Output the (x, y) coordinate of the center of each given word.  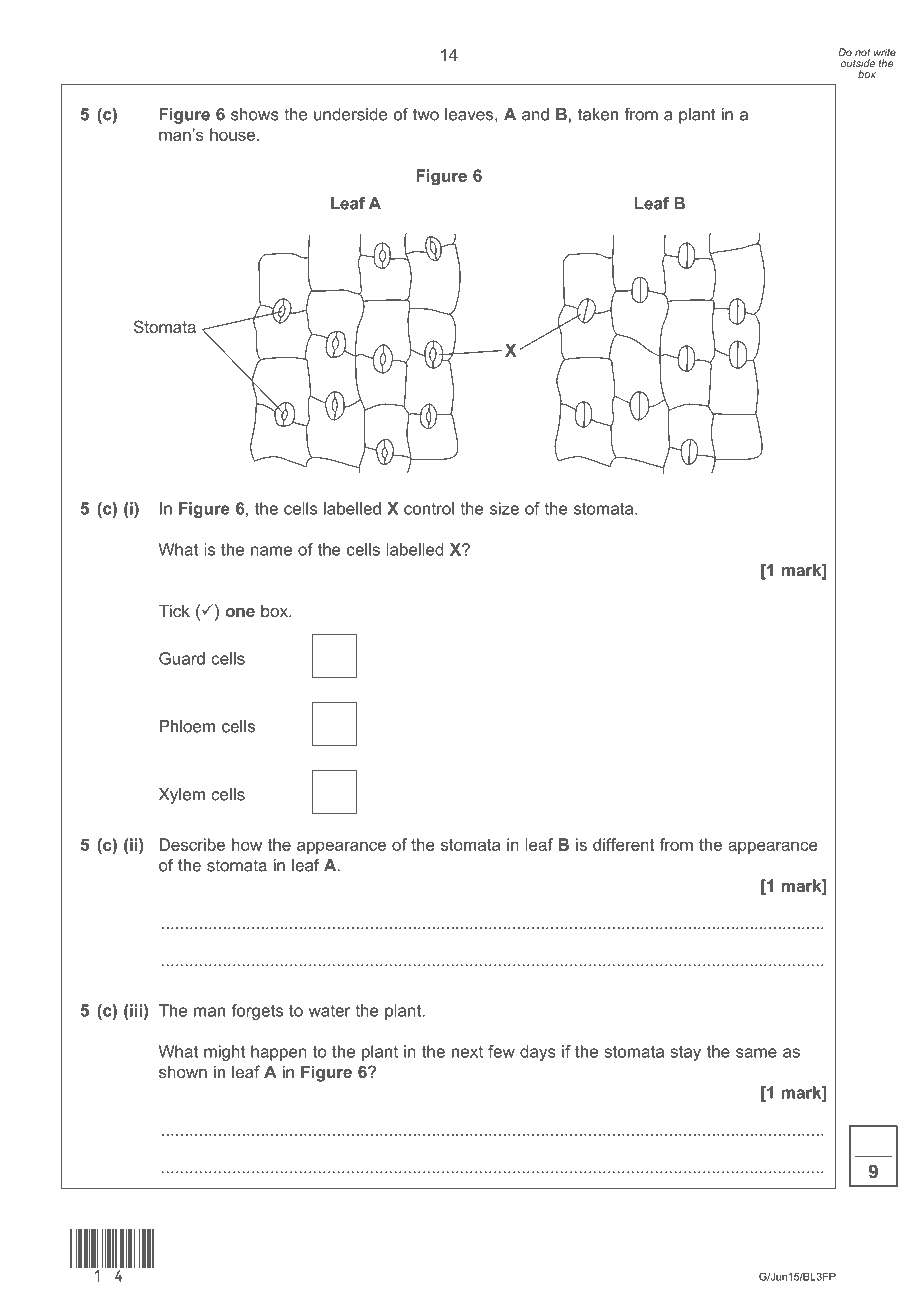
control (429, 508)
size (504, 508)
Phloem (187, 726)
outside (858, 63)
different (623, 844)
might (224, 1053)
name (271, 551)
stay (685, 1053)
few (501, 1051)
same (756, 1053)
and (535, 114)
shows (255, 114)
